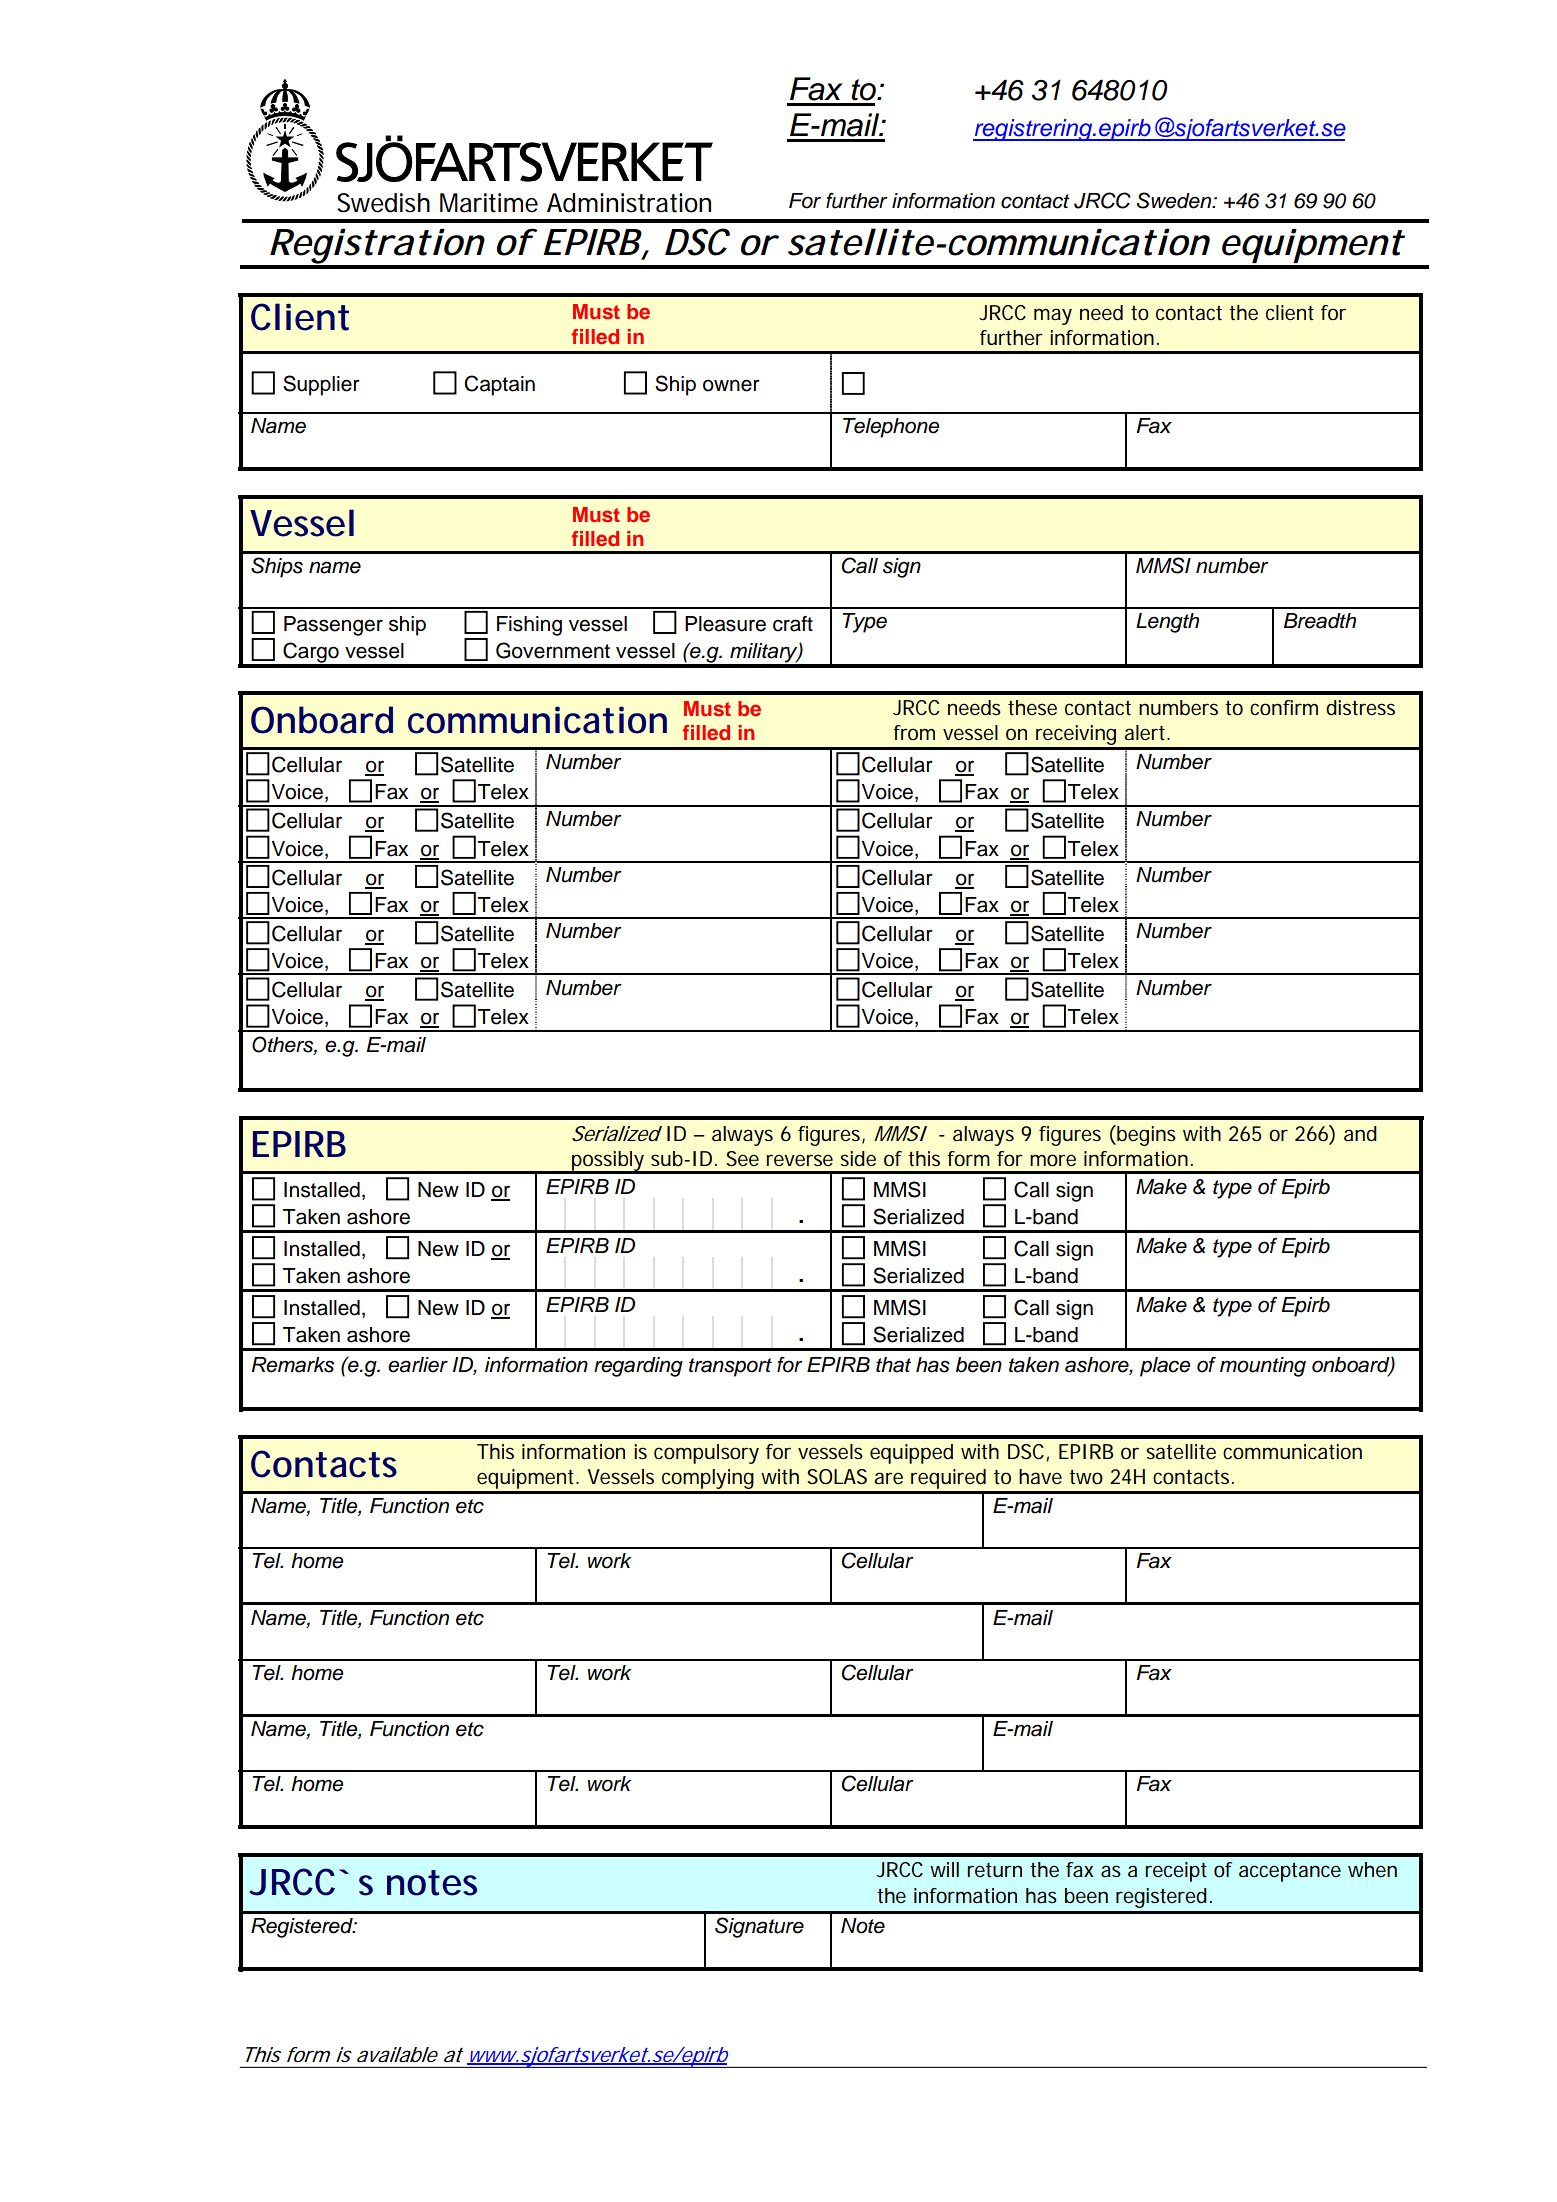 Image resolution: width=1557 pixels, height=2202 pixels. What do you see at coordinates (944, 1869) in the document?
I see `will` at bounding box center [944, 1869].
